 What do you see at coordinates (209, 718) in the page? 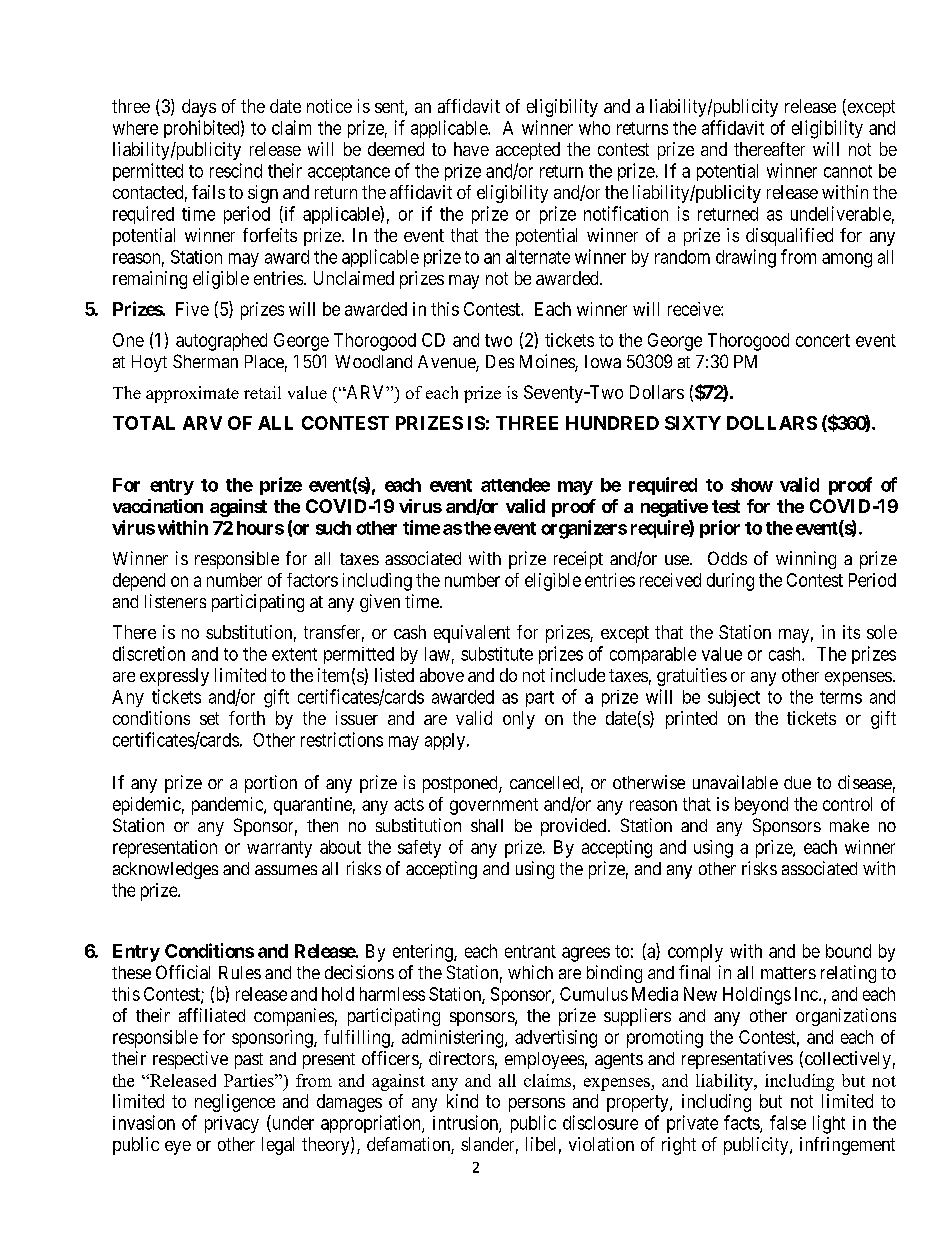
I see `set` at bounding box center [209, 718].
